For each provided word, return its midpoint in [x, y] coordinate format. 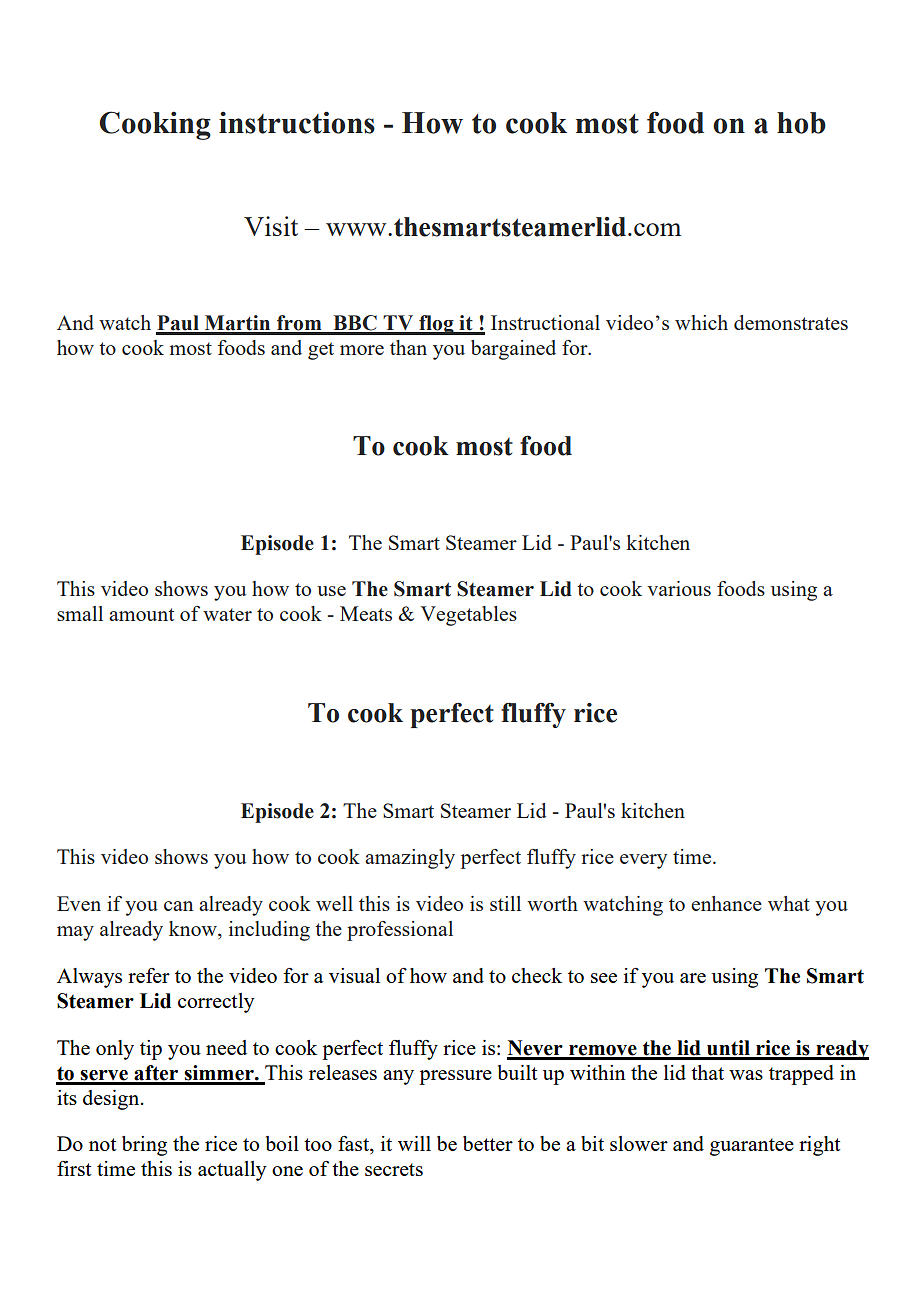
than [408, 347]
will [414, 1143]
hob [801, 123]
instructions [297, 122]
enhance [726, 903]
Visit [271, 226]
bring [144, 1146]
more [362, 350]
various [679, 588]
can [178, 906]
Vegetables [468, 616]
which [701, 322]
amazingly [410, 859]
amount [141, 614]
